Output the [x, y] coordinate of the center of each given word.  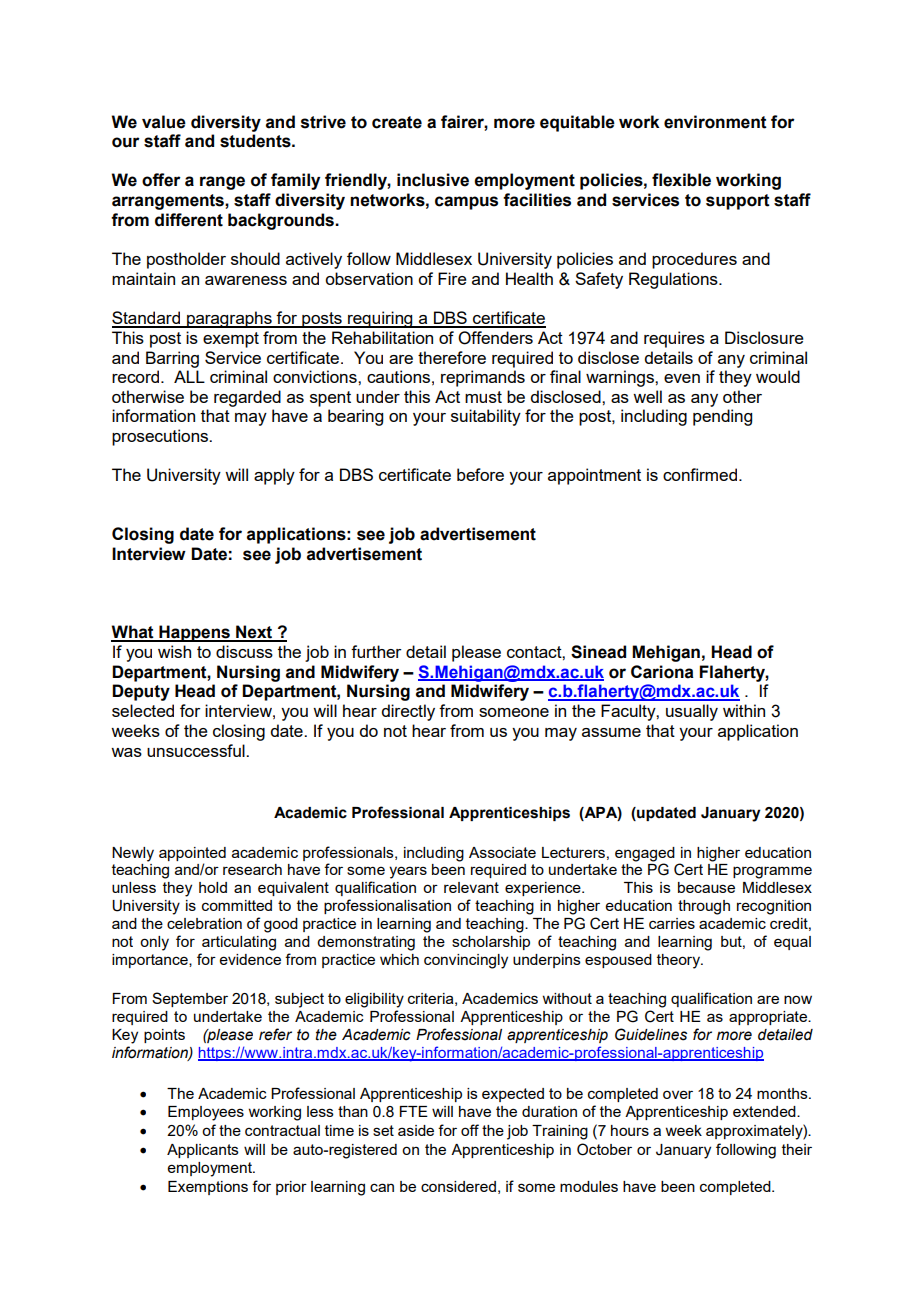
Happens [194, 633]
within [744, 710]
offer [161, 180]
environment [715, 122]
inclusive [433, 180]
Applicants [203, 1151]
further [376, 651]
